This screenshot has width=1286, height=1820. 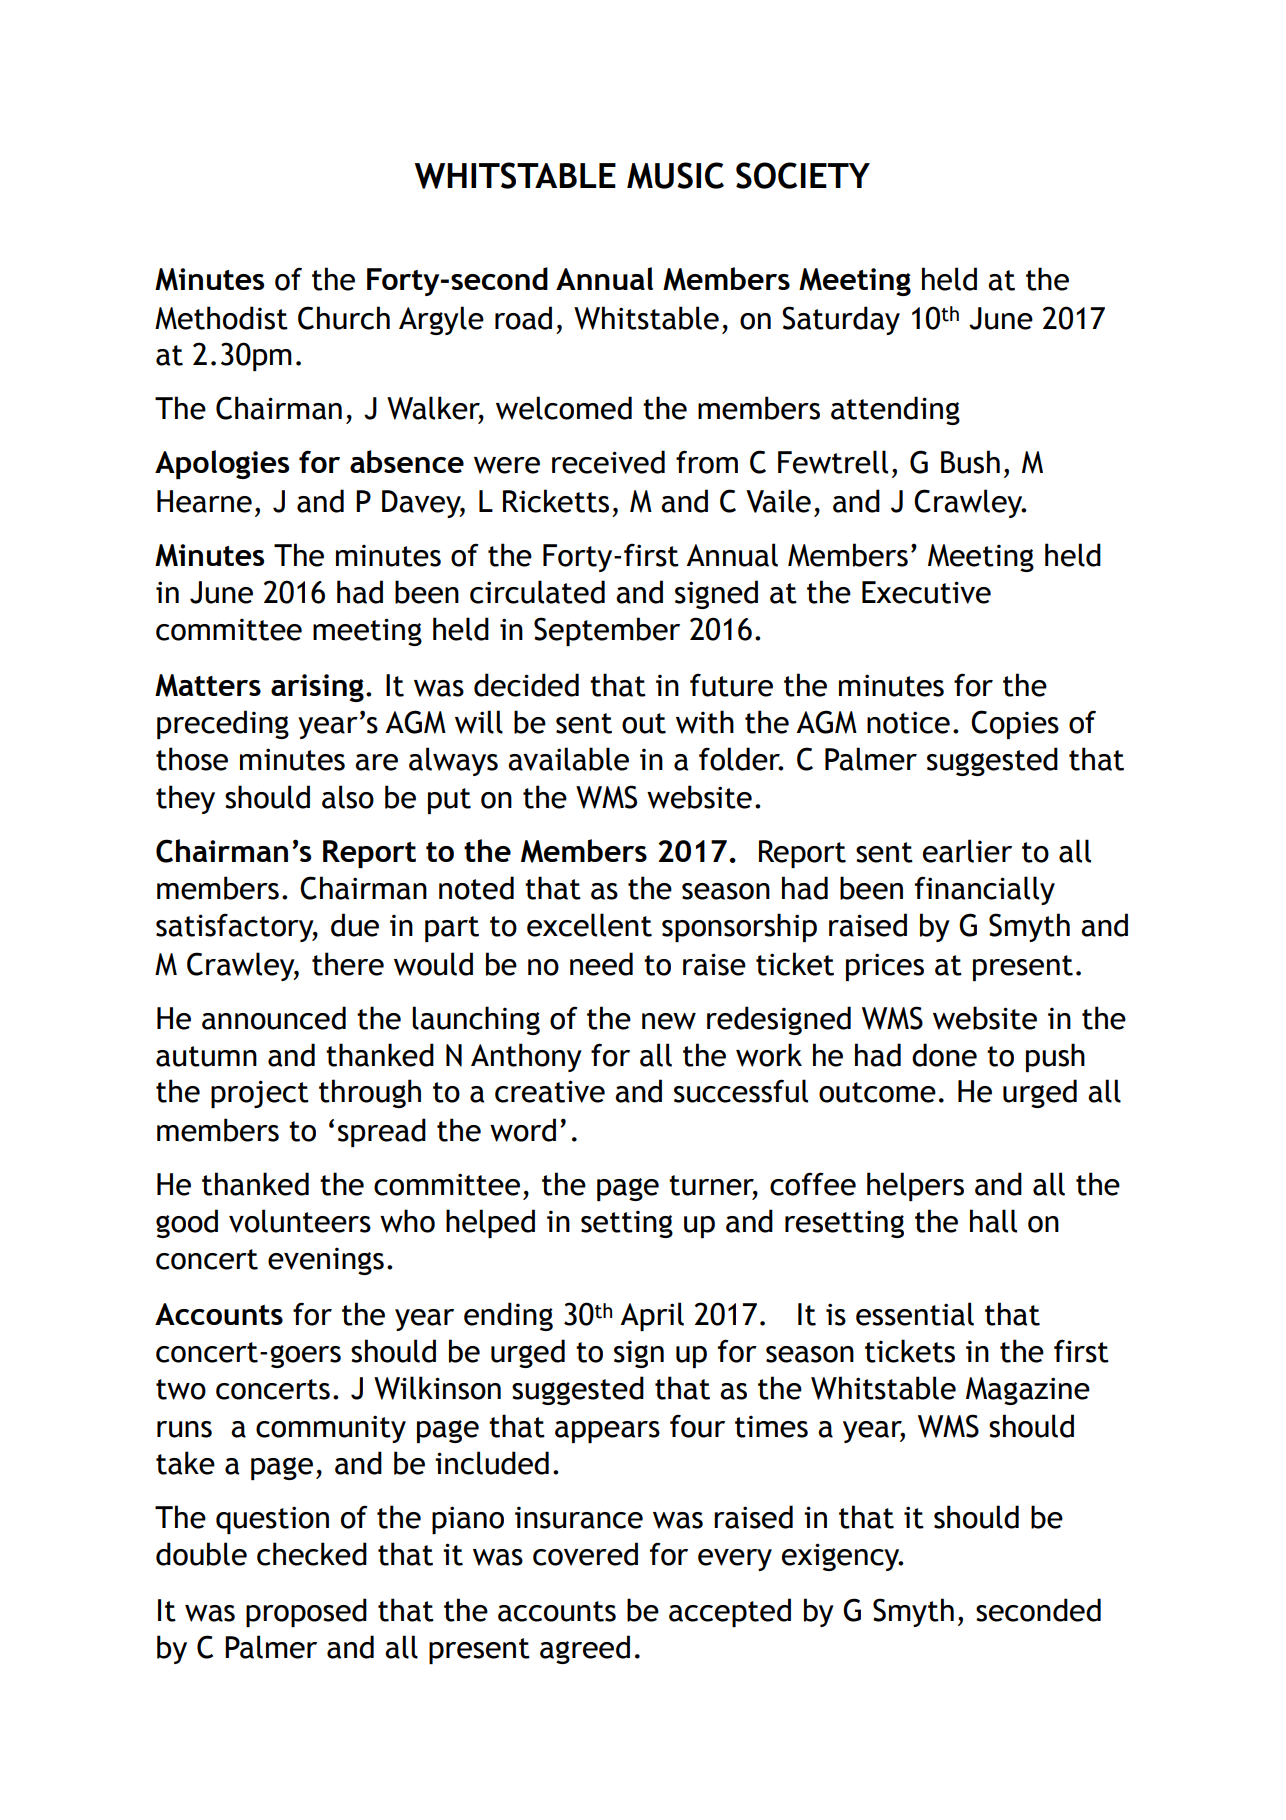 What do you see at coordinates (675, 175) in the screenshot?
I see `MUSIC` at bounding box center [675, 175].
